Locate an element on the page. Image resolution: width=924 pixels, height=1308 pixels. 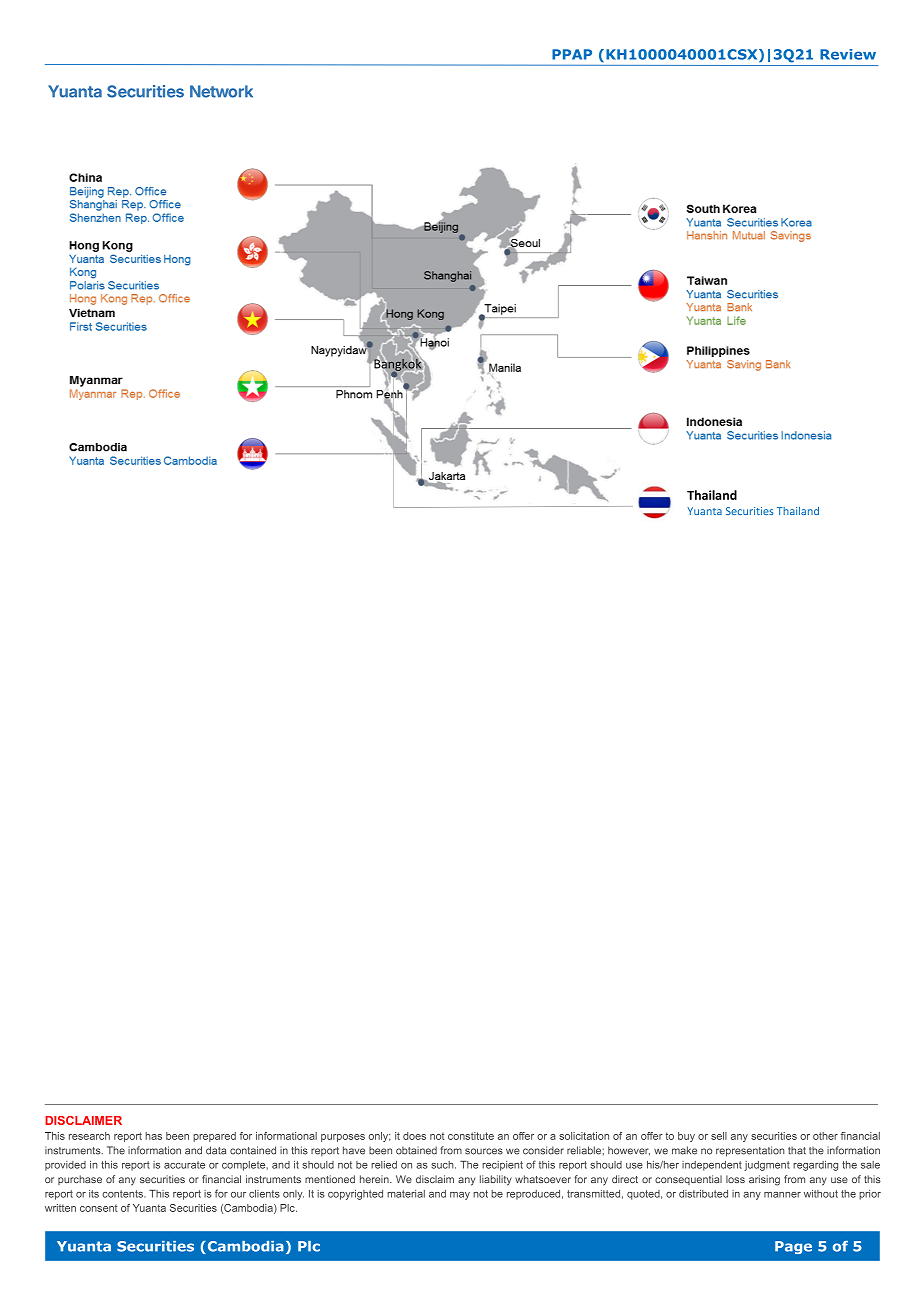
manner is located at coordinates (782, 1195).
